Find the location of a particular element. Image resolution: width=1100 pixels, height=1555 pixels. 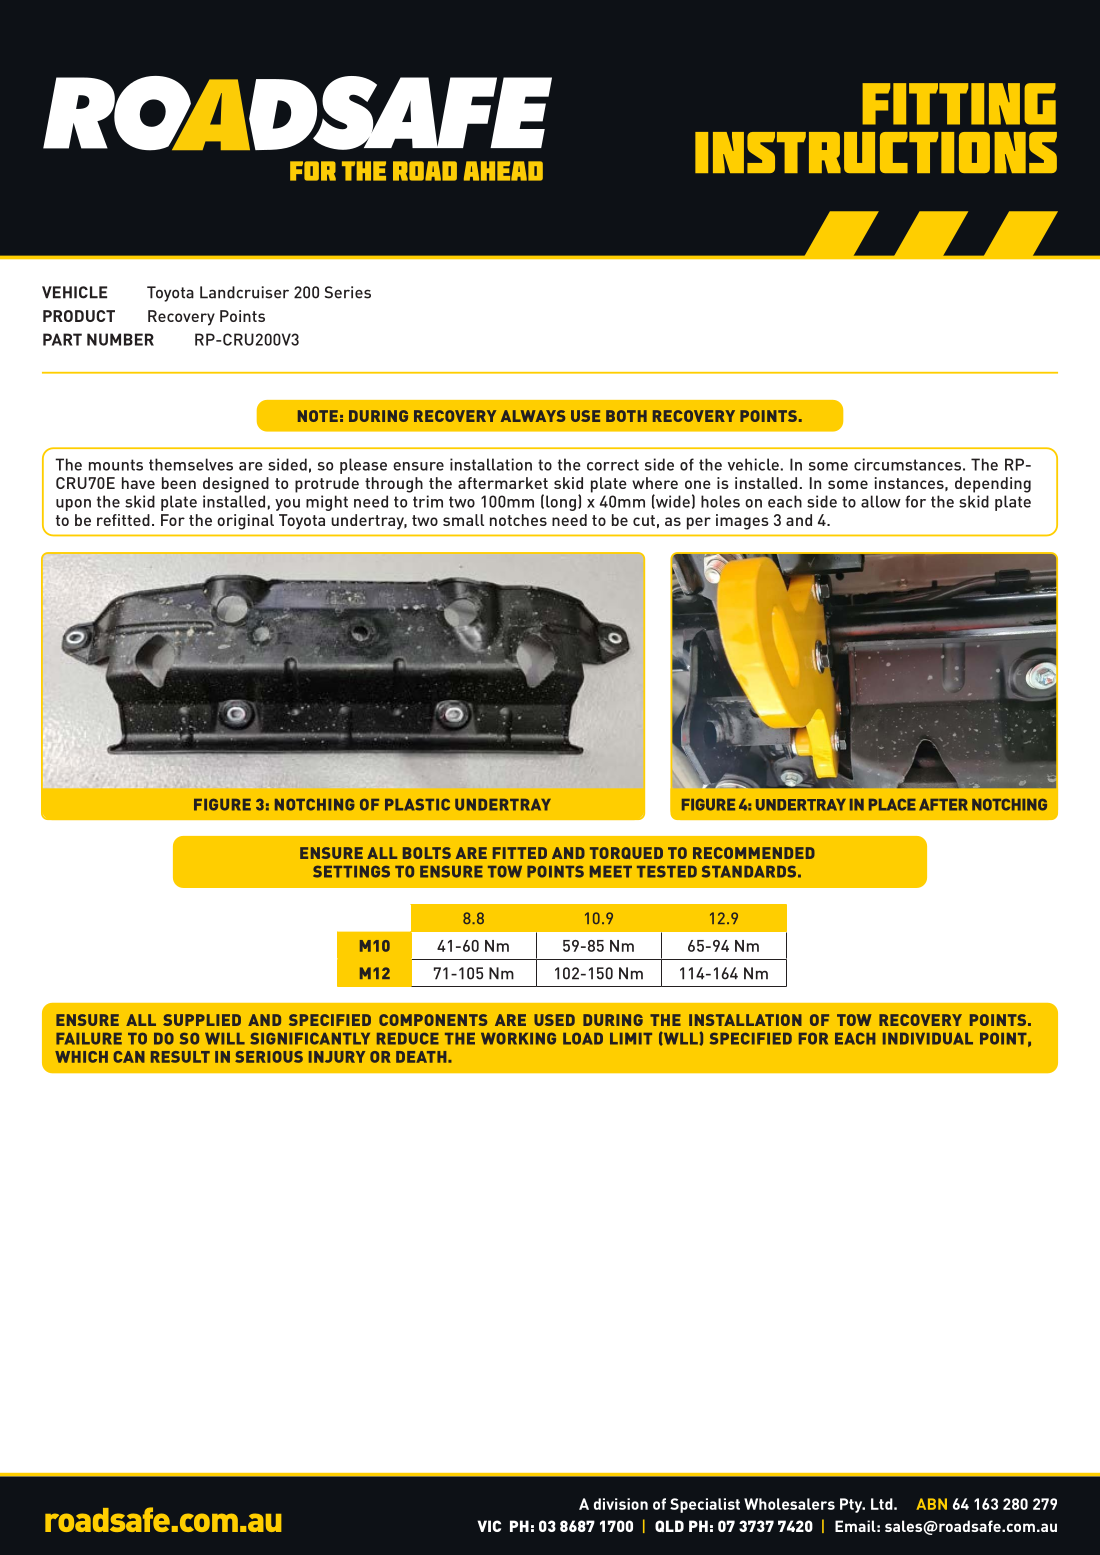

PRODUCT is located at coordinates (79, 316).
